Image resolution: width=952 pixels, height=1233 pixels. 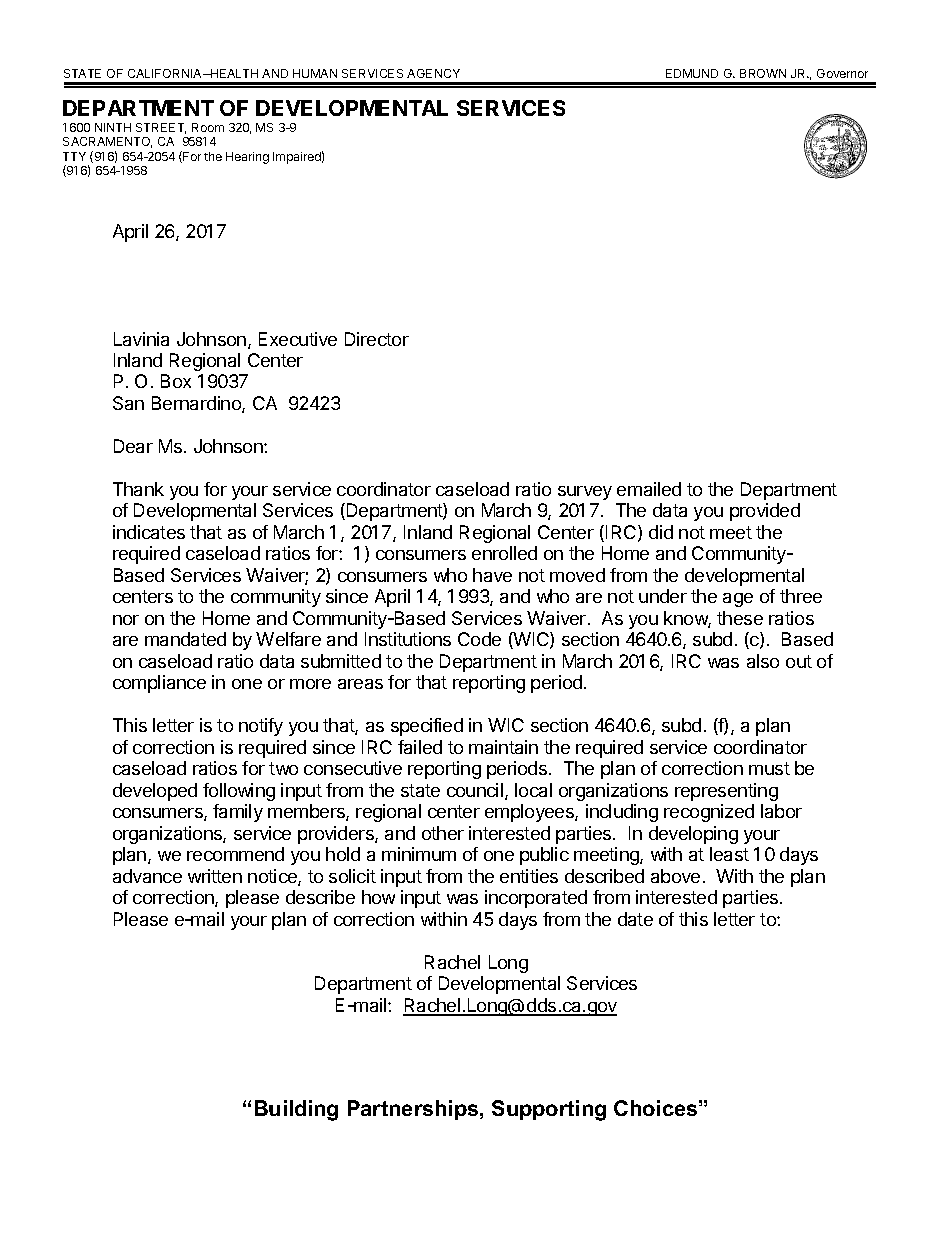 What do you see at coordinates (296, 1110) in the screenshot?
I see `Building` at bounding box center [296, 1110].
